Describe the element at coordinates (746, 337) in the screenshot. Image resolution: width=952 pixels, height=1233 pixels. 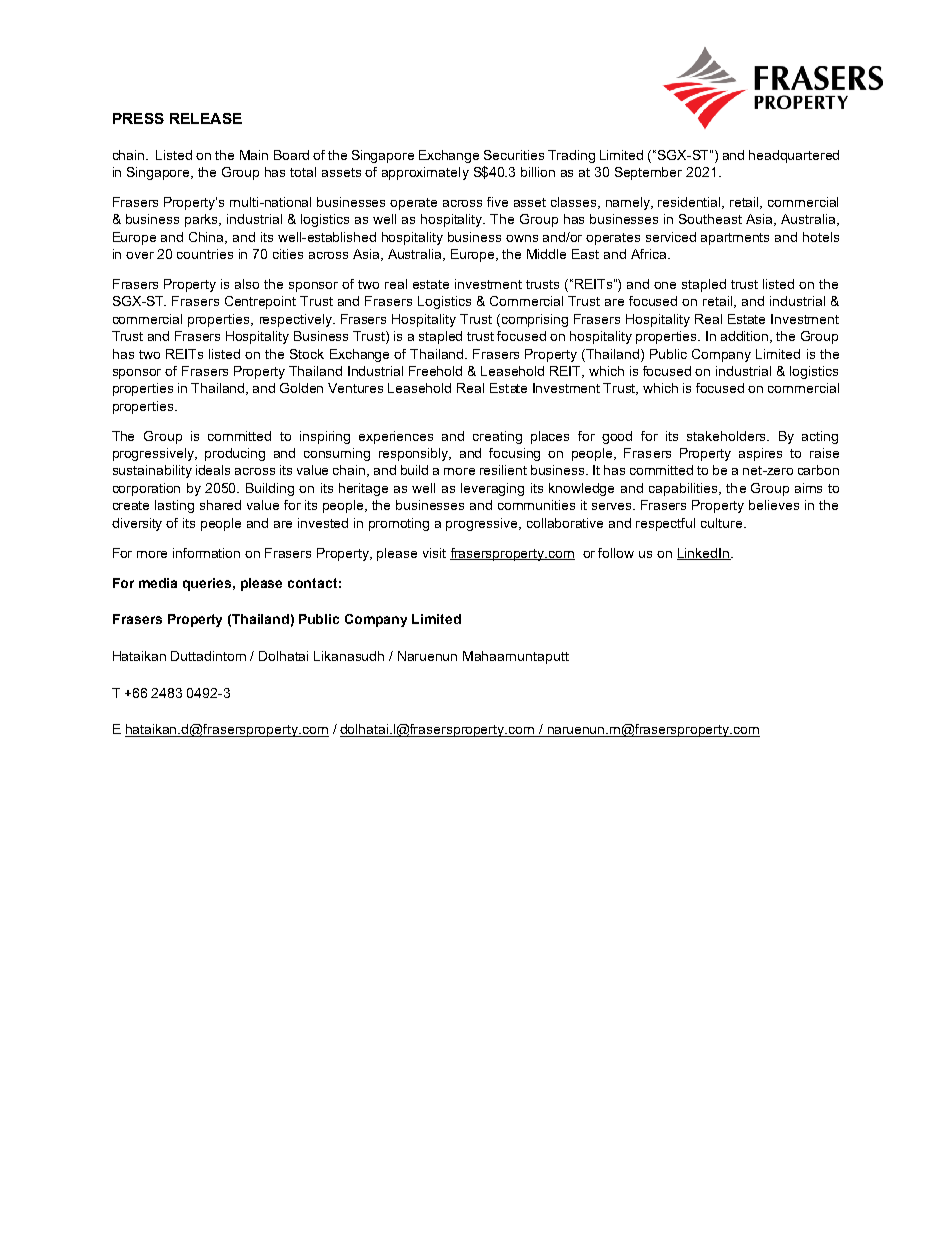
I see `addition` at that location.
